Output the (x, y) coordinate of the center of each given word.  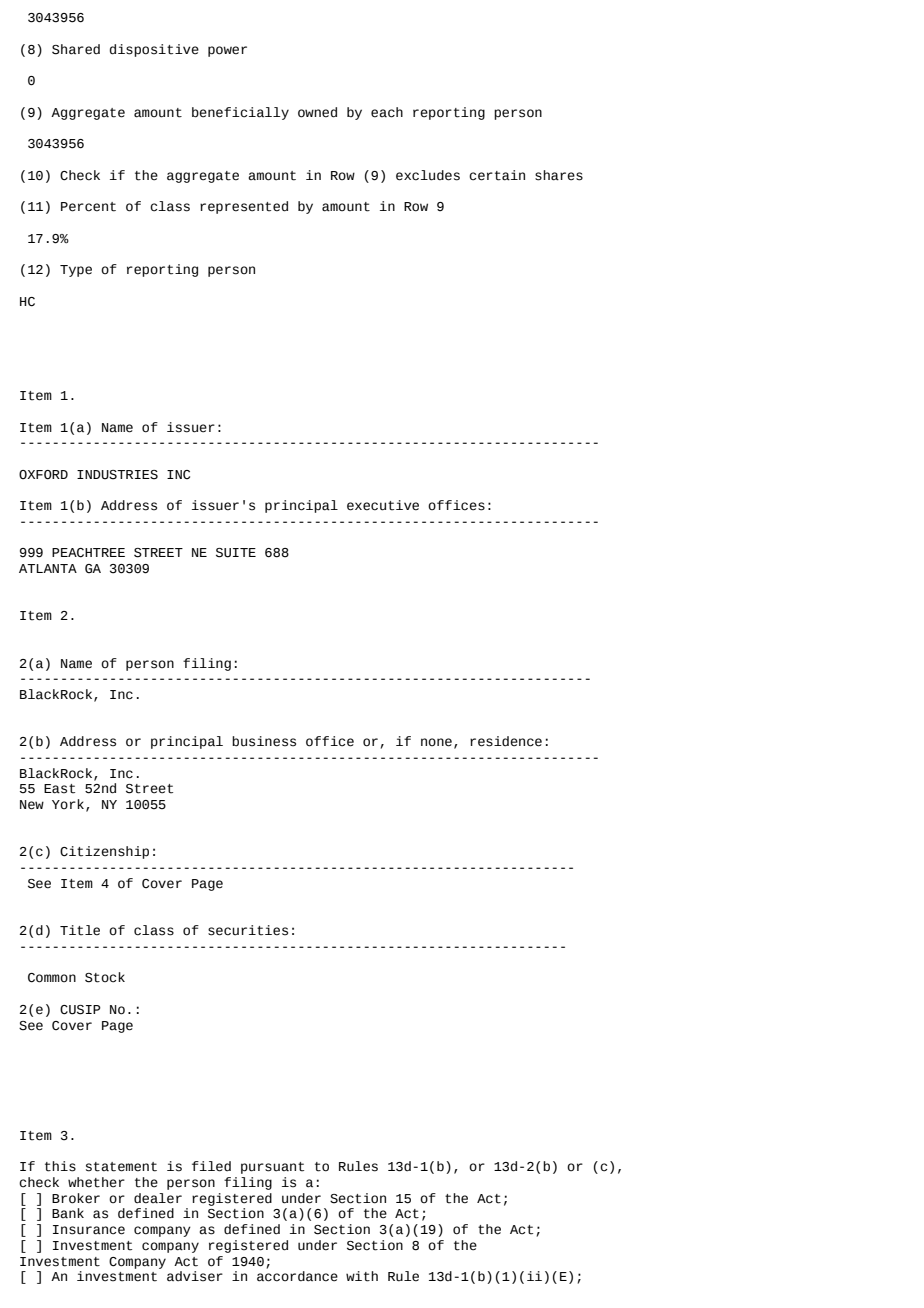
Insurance (89, 1230)
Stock (105, 977)
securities (248, 930)
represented (244, 207)
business (264, 741)
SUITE (236, 553)
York (68, 804)
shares (559, 175)
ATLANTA (48, 568)
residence (506, 741)
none (436, 742)
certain (497, 175)
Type (76, 271)
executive (383, 505)
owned (317, 112)
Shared (76, 49)
